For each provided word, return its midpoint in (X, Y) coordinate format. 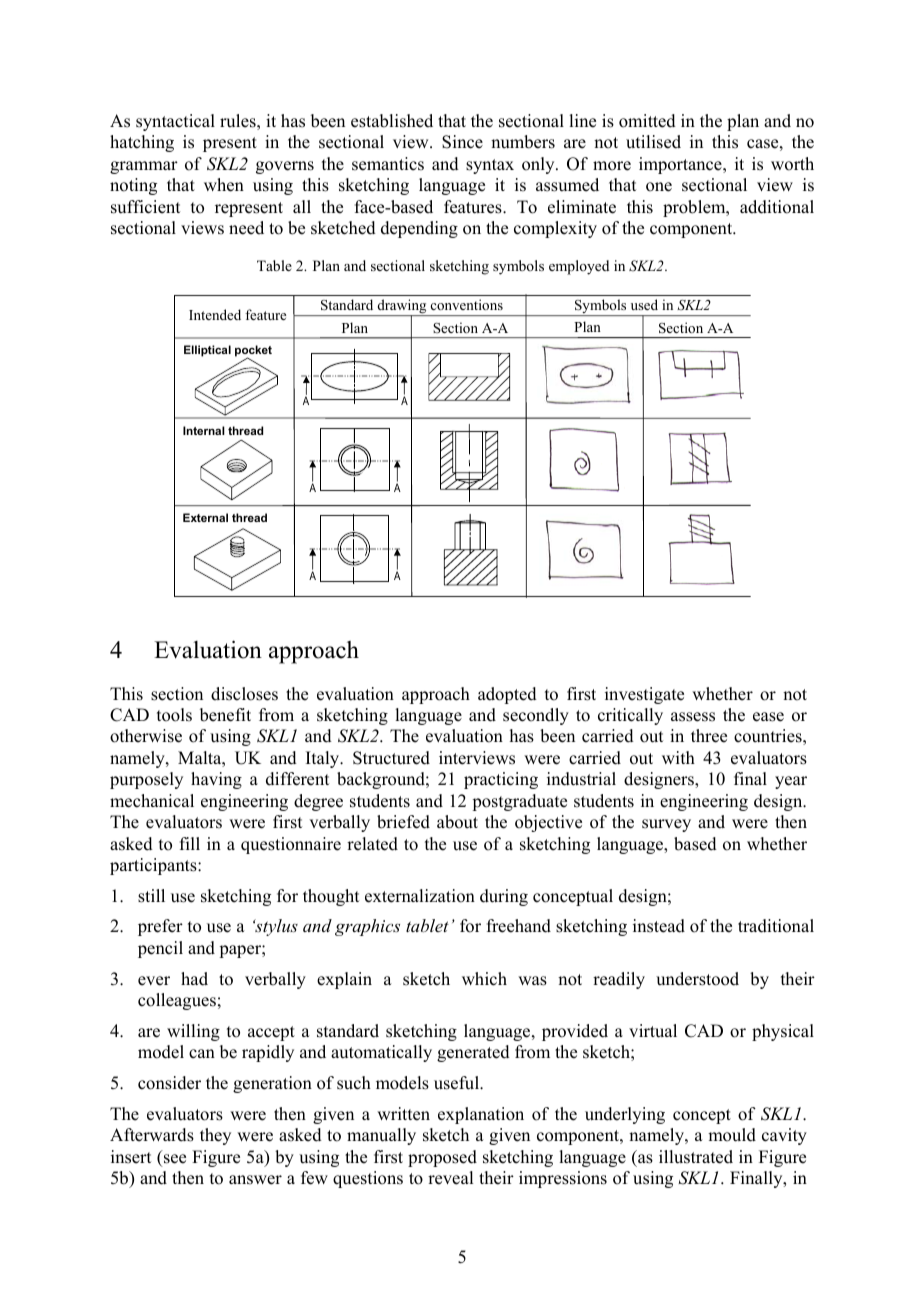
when (224, 185)
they (215, 1136)
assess (693, 717)
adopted (507, 695)
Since (462, 142)
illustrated (696, 1157)
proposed (442, 1158)
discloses (244, 694)
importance (681, 165)
